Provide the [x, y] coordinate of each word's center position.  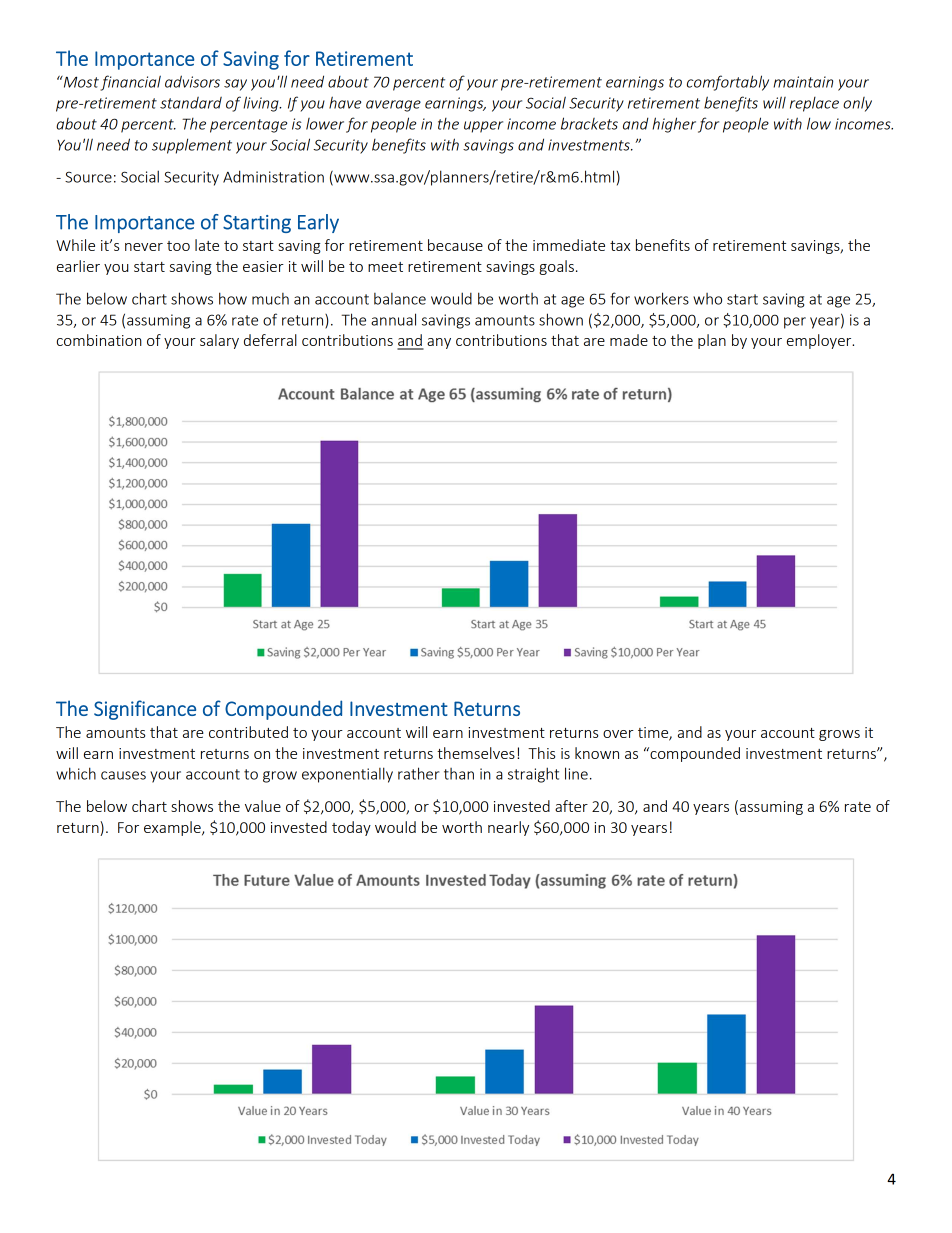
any [439, 343]
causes [123, 775]
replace [814, 104]
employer [820, 341]
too [178, 246]
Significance [145, 710]
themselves [476, 753]
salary [219, 341]
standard [191, 103]
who [707, 299]
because [455, 245]
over [618, 734]
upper [483, 127]
